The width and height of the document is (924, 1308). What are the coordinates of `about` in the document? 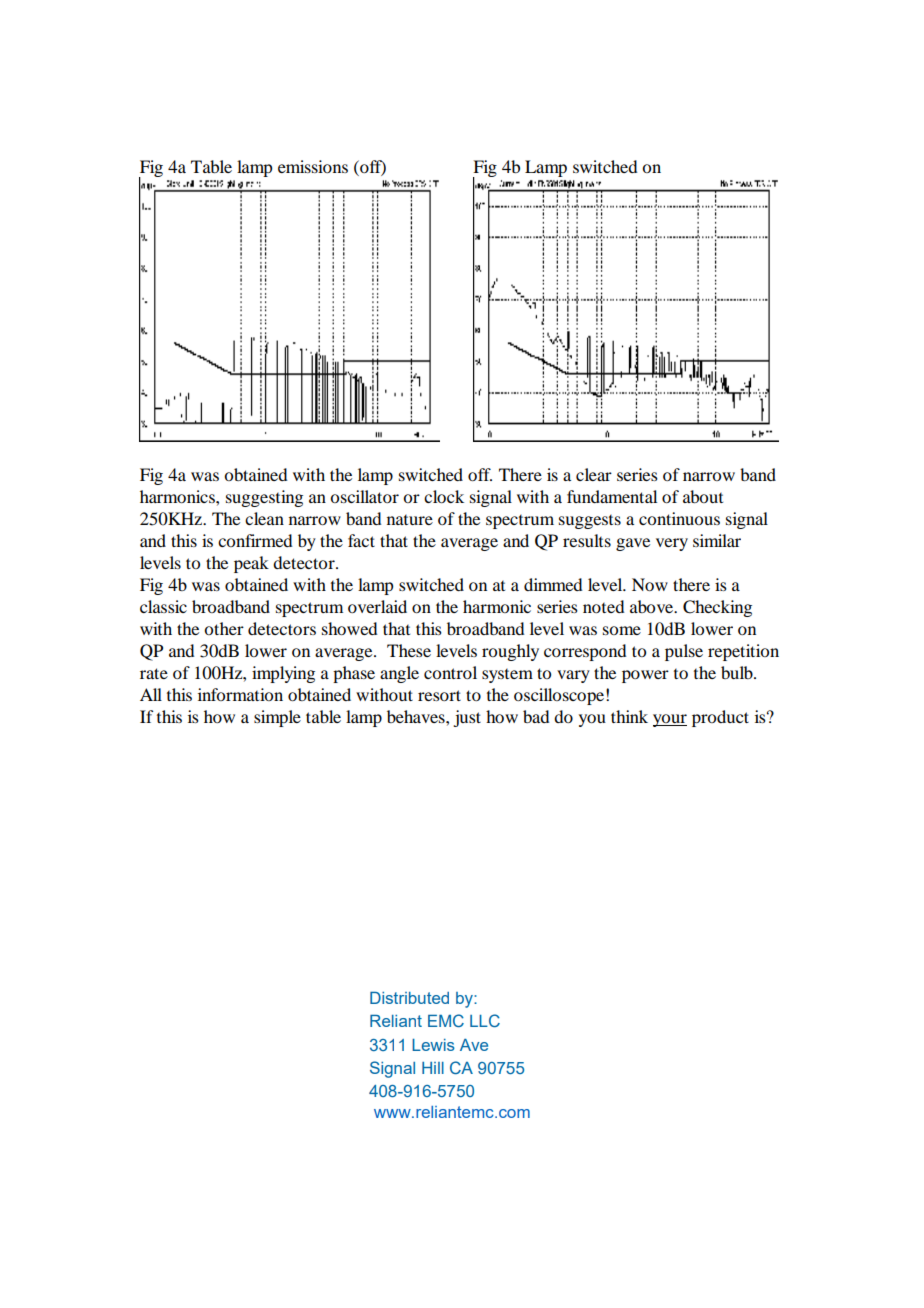 It's located at (703, 496).
